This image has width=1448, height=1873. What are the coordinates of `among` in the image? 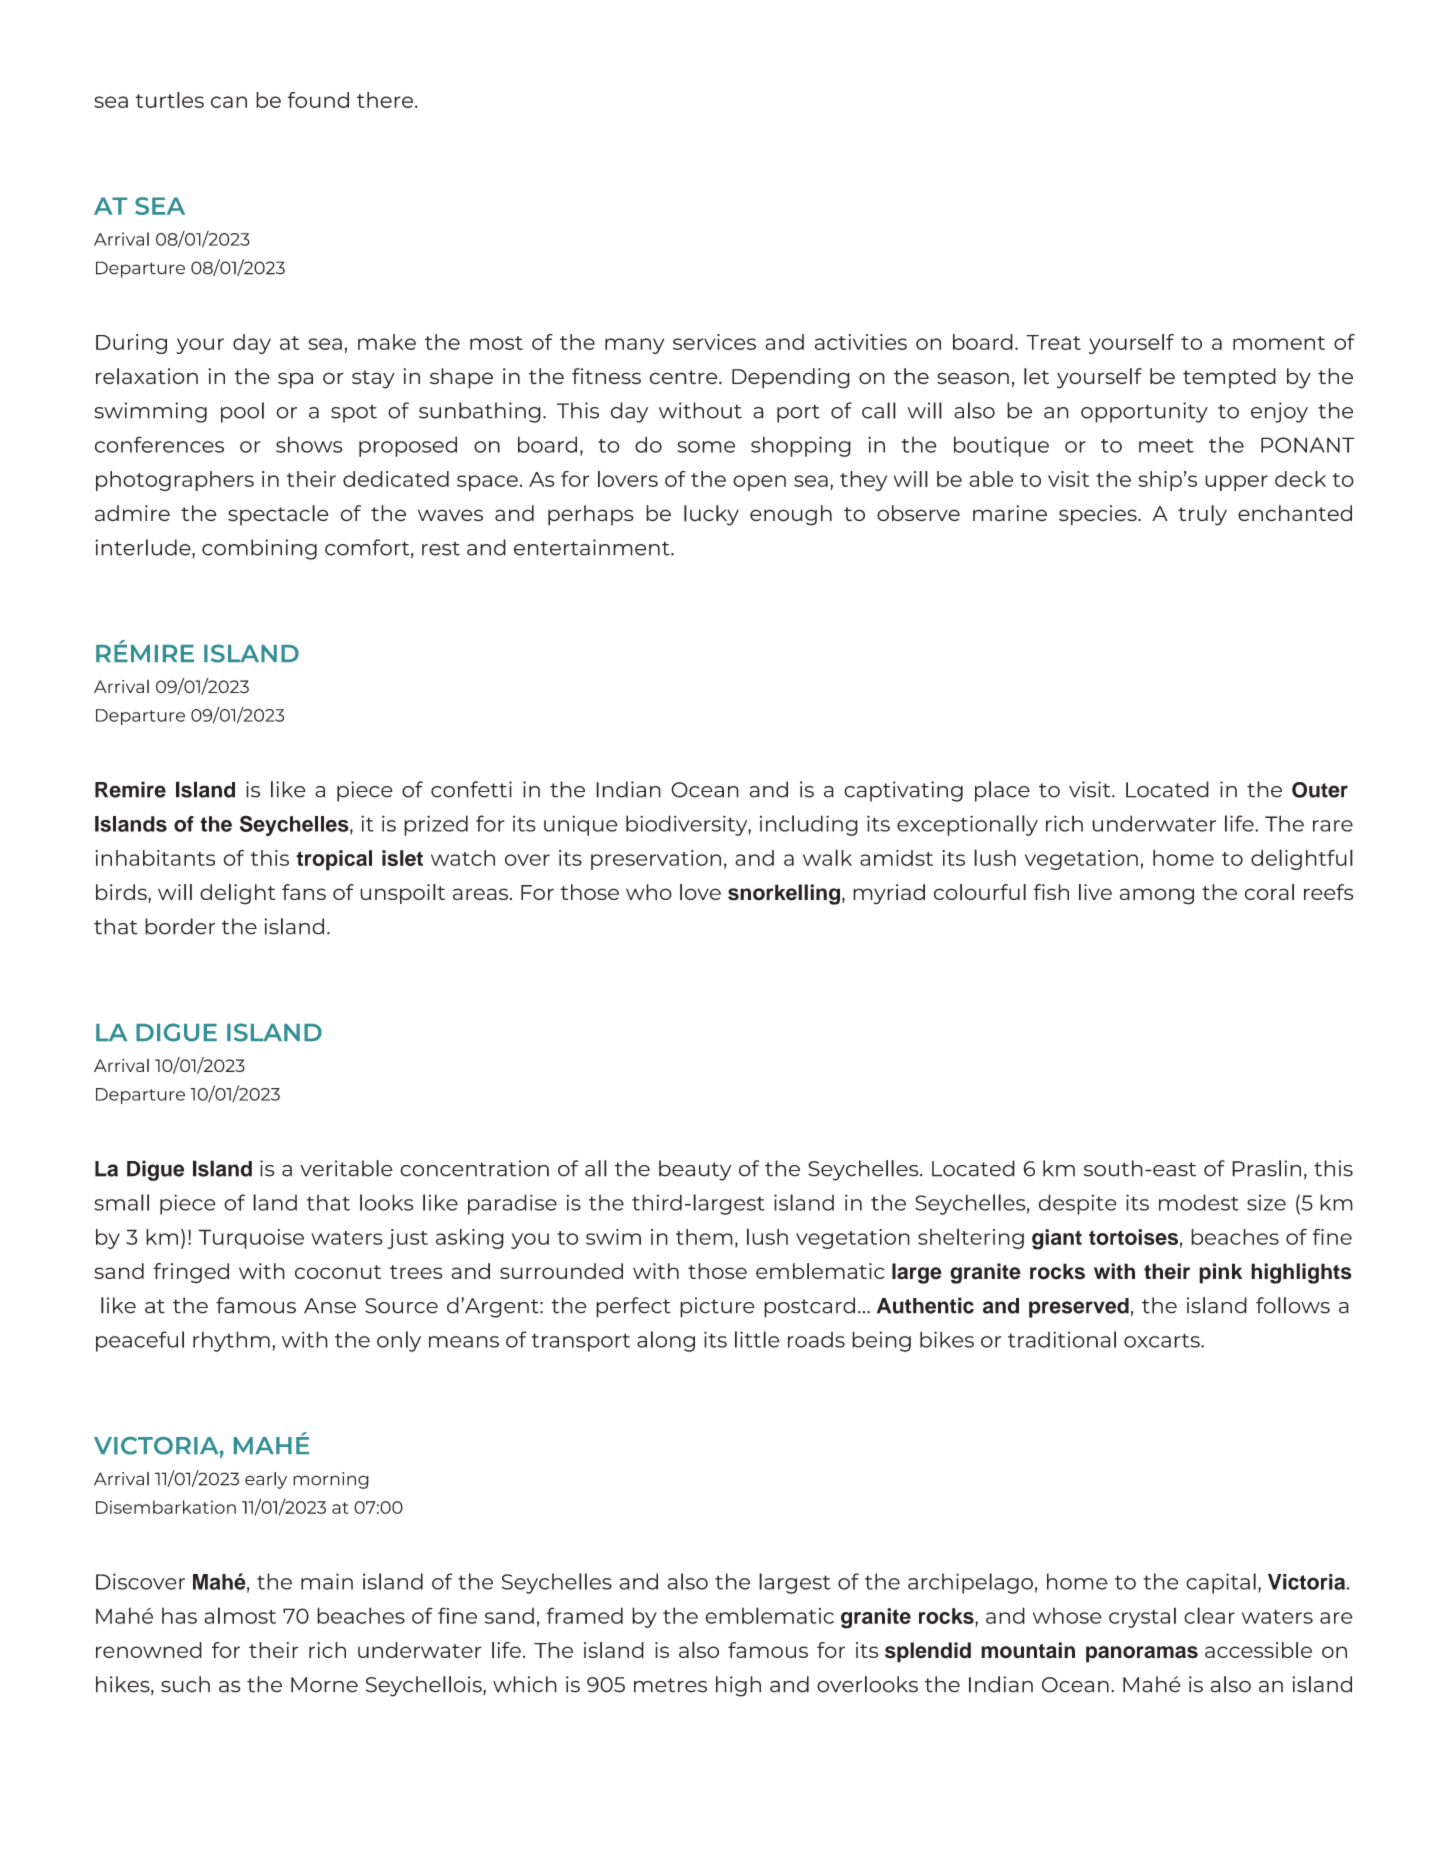 It's located at (1157, 896).
